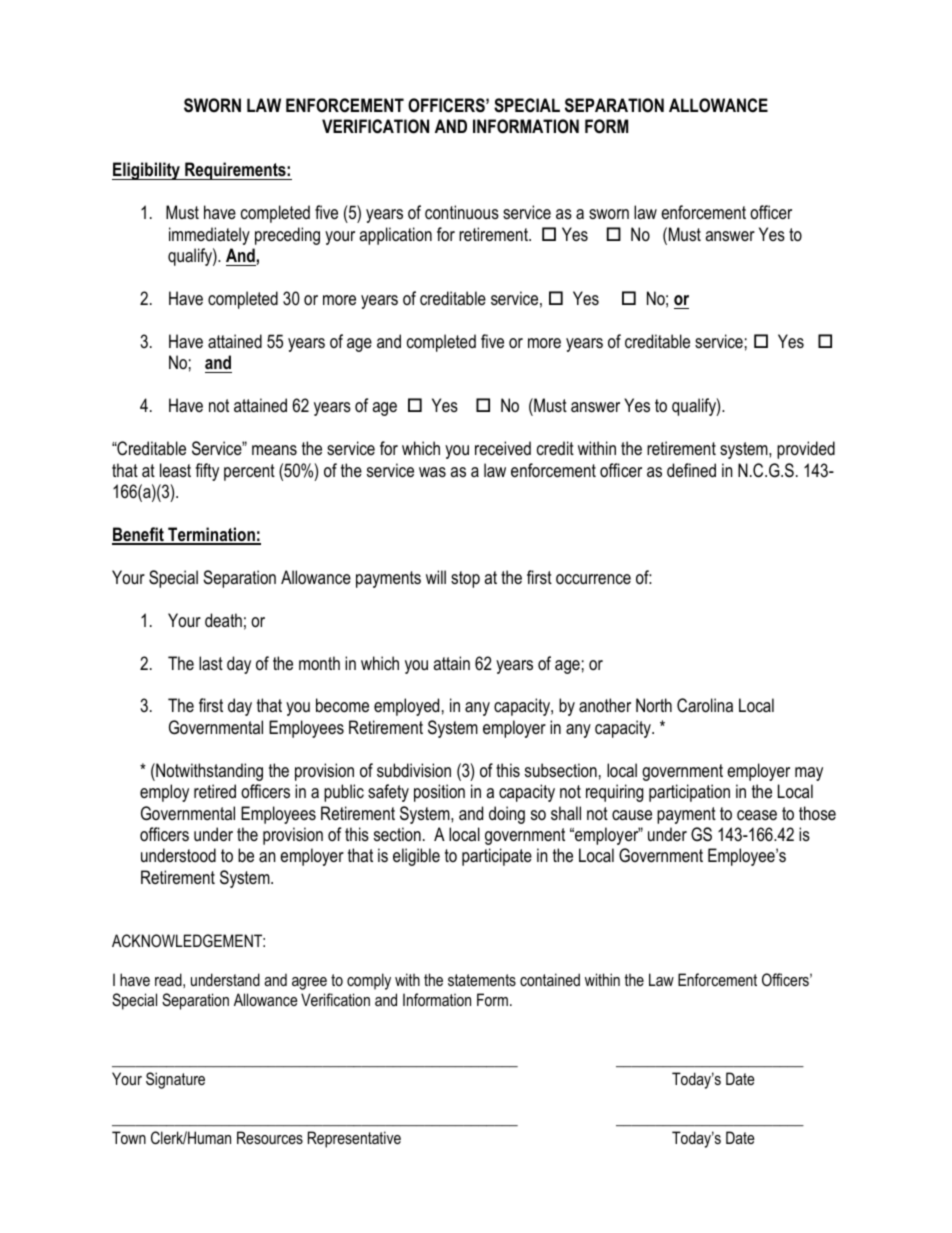  I want to click on Carolina, so click(705, 705).
